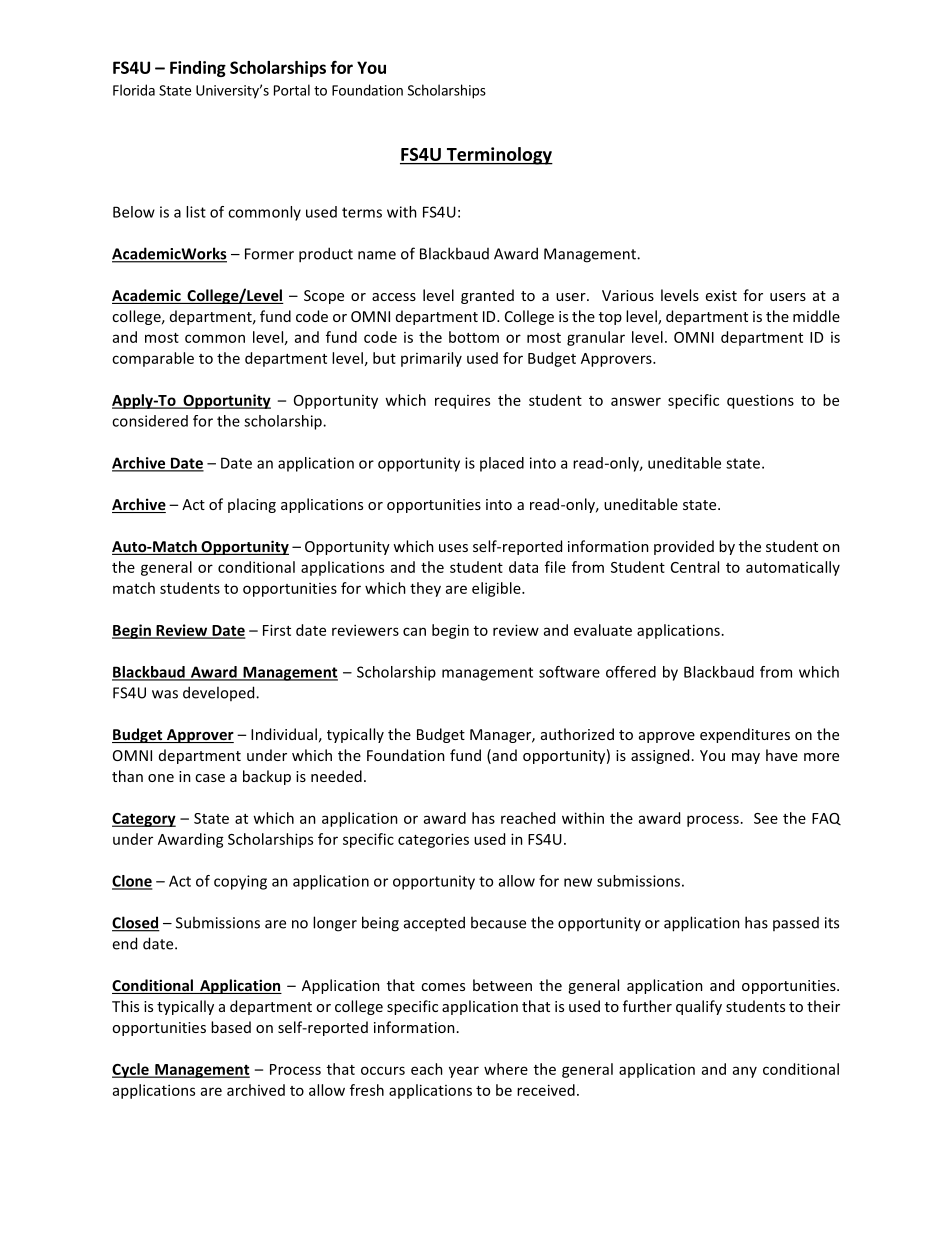 This screenshot has height=1233, width=952. What do you see at coordinates (198, 69) in the screenshot?
I see `Finding` at bounding box center [198, 69].
